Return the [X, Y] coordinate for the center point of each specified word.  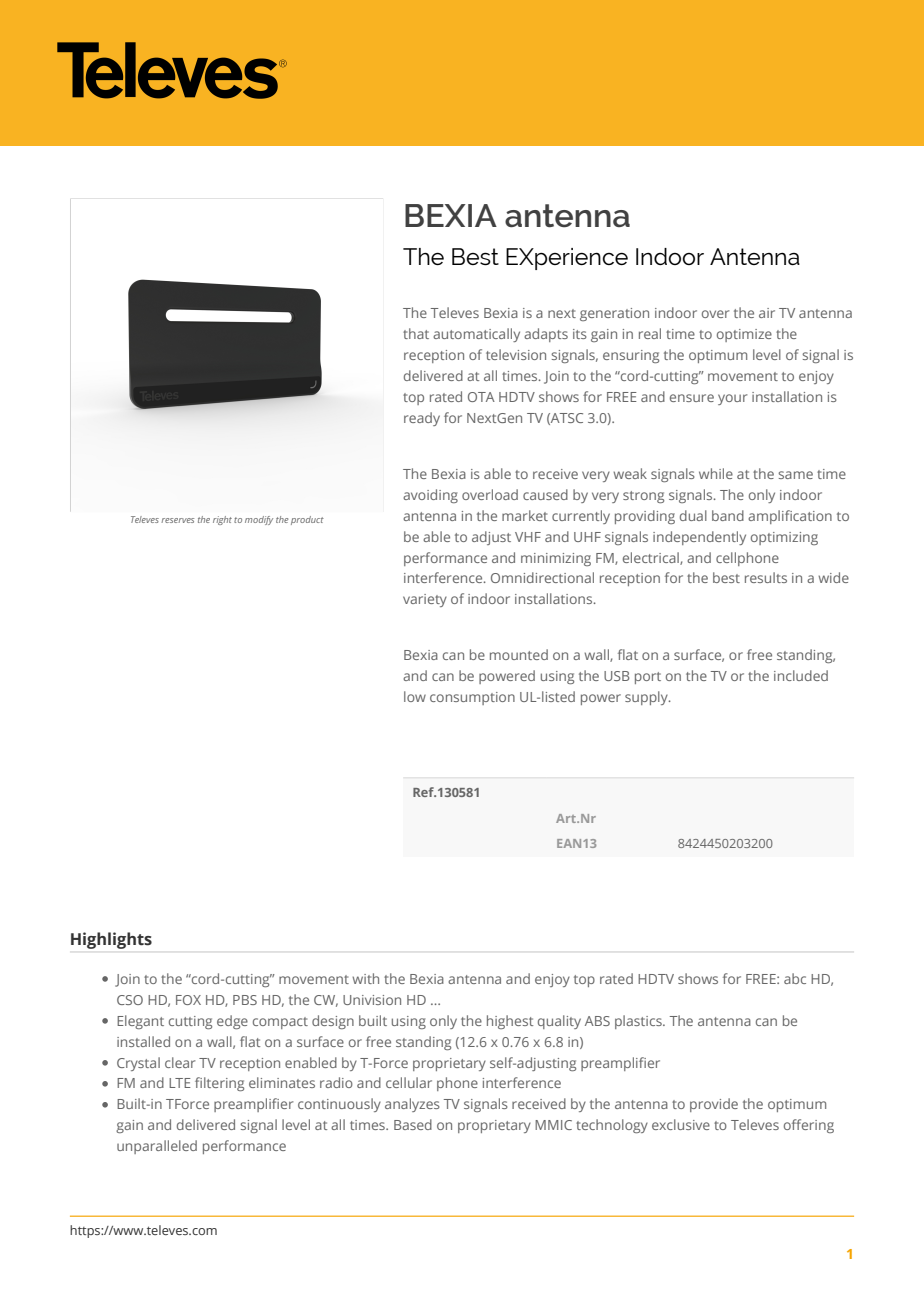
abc [795, 978]
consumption [472, 698]
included [801, 675]
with [365, 978]
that [416, 333]
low [415, 696]
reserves [177, 520]
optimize [744, 335]
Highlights [111, 940]
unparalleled [157, 1147]
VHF [528, 537]
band [728, 515]
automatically [476, 335]
